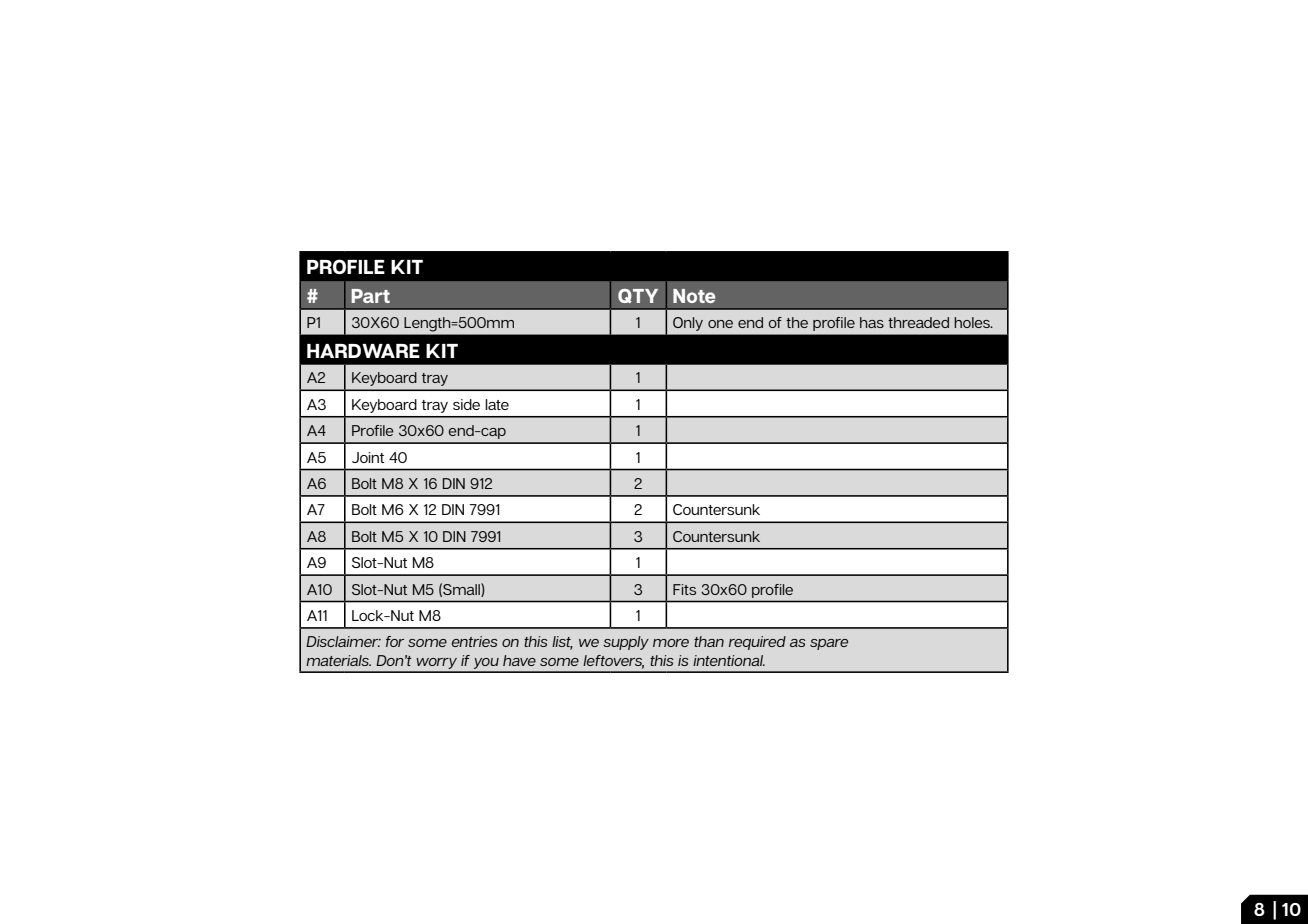 This page has height=924, width=1308. I want to click on late, so click(497, 404).
